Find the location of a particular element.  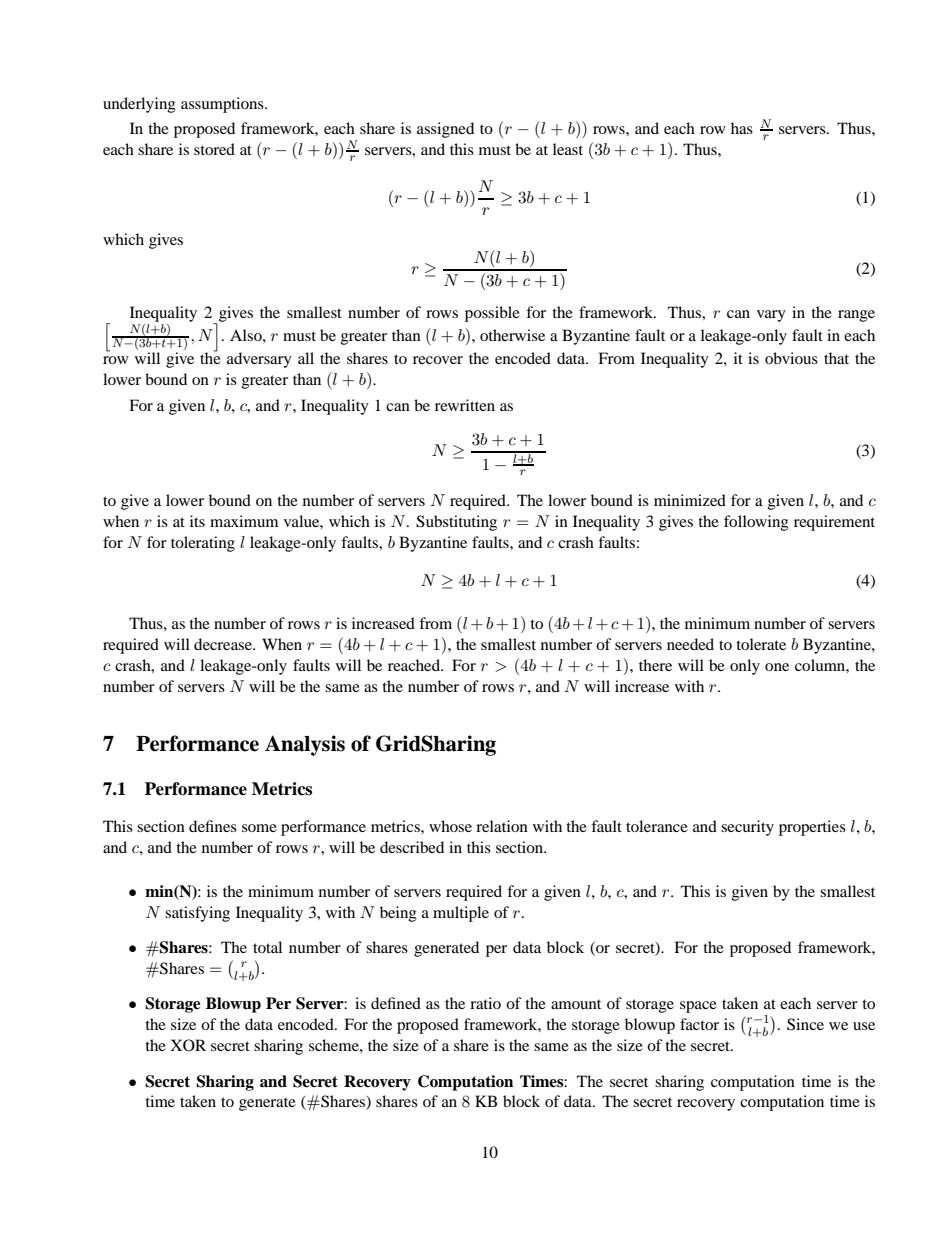

XOR is located at coordinates (188, 1045).
